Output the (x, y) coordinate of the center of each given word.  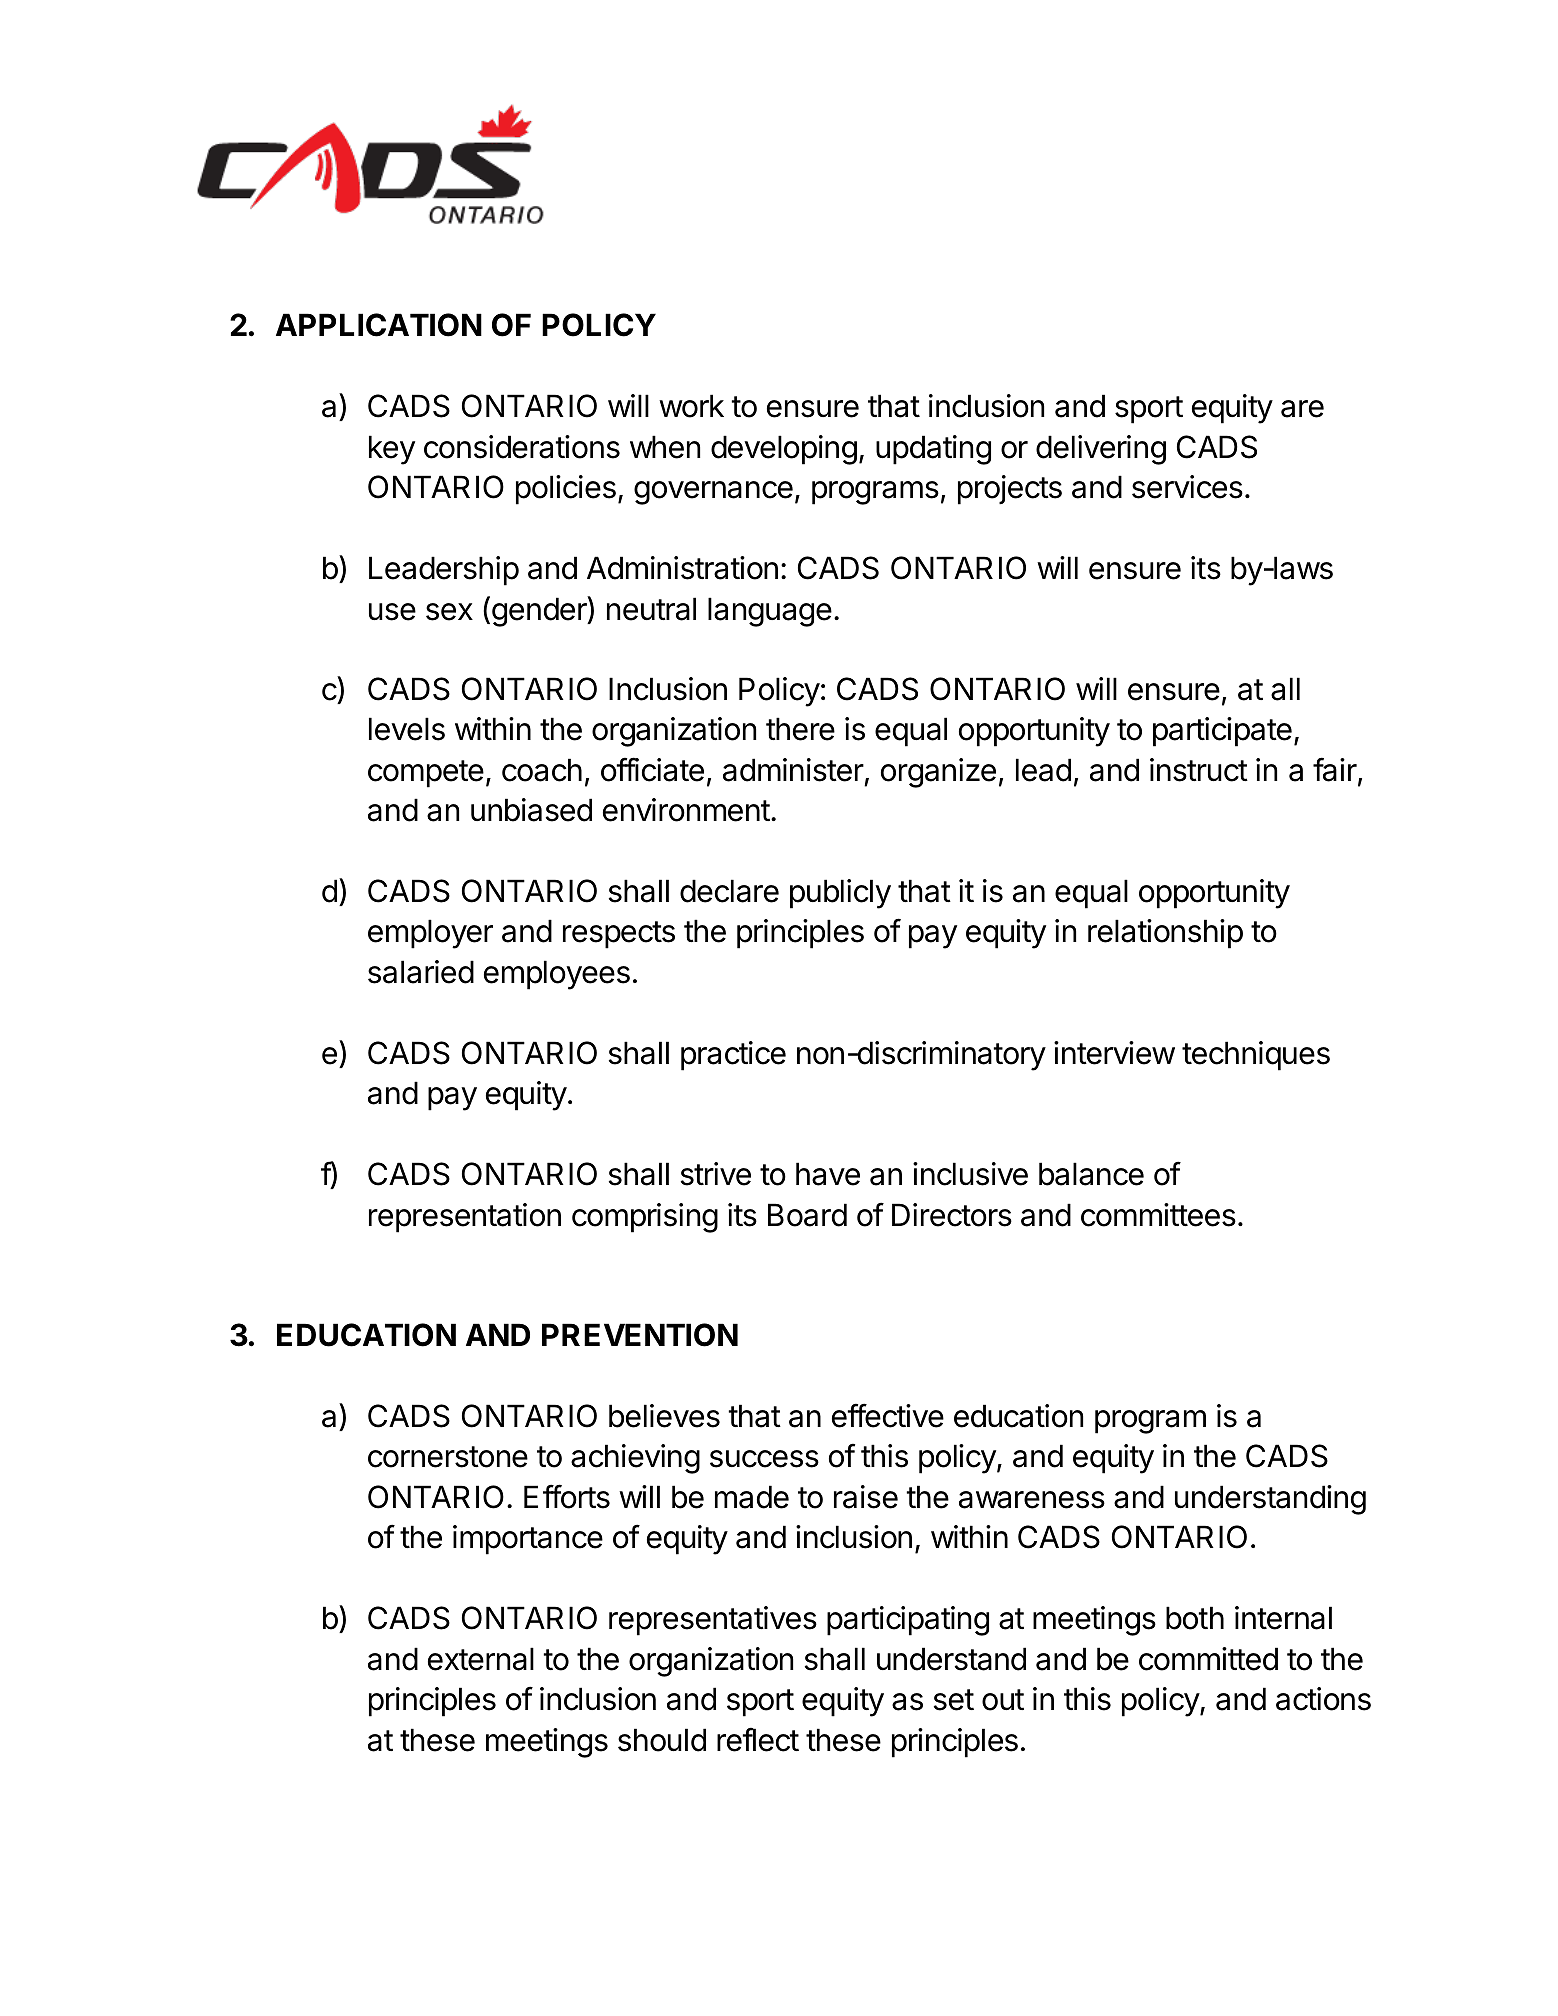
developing (784, 450)
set (954, 1700)
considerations (522, 447)
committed (1208, 1659)
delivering (1101, 450)
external (481, 1659)
